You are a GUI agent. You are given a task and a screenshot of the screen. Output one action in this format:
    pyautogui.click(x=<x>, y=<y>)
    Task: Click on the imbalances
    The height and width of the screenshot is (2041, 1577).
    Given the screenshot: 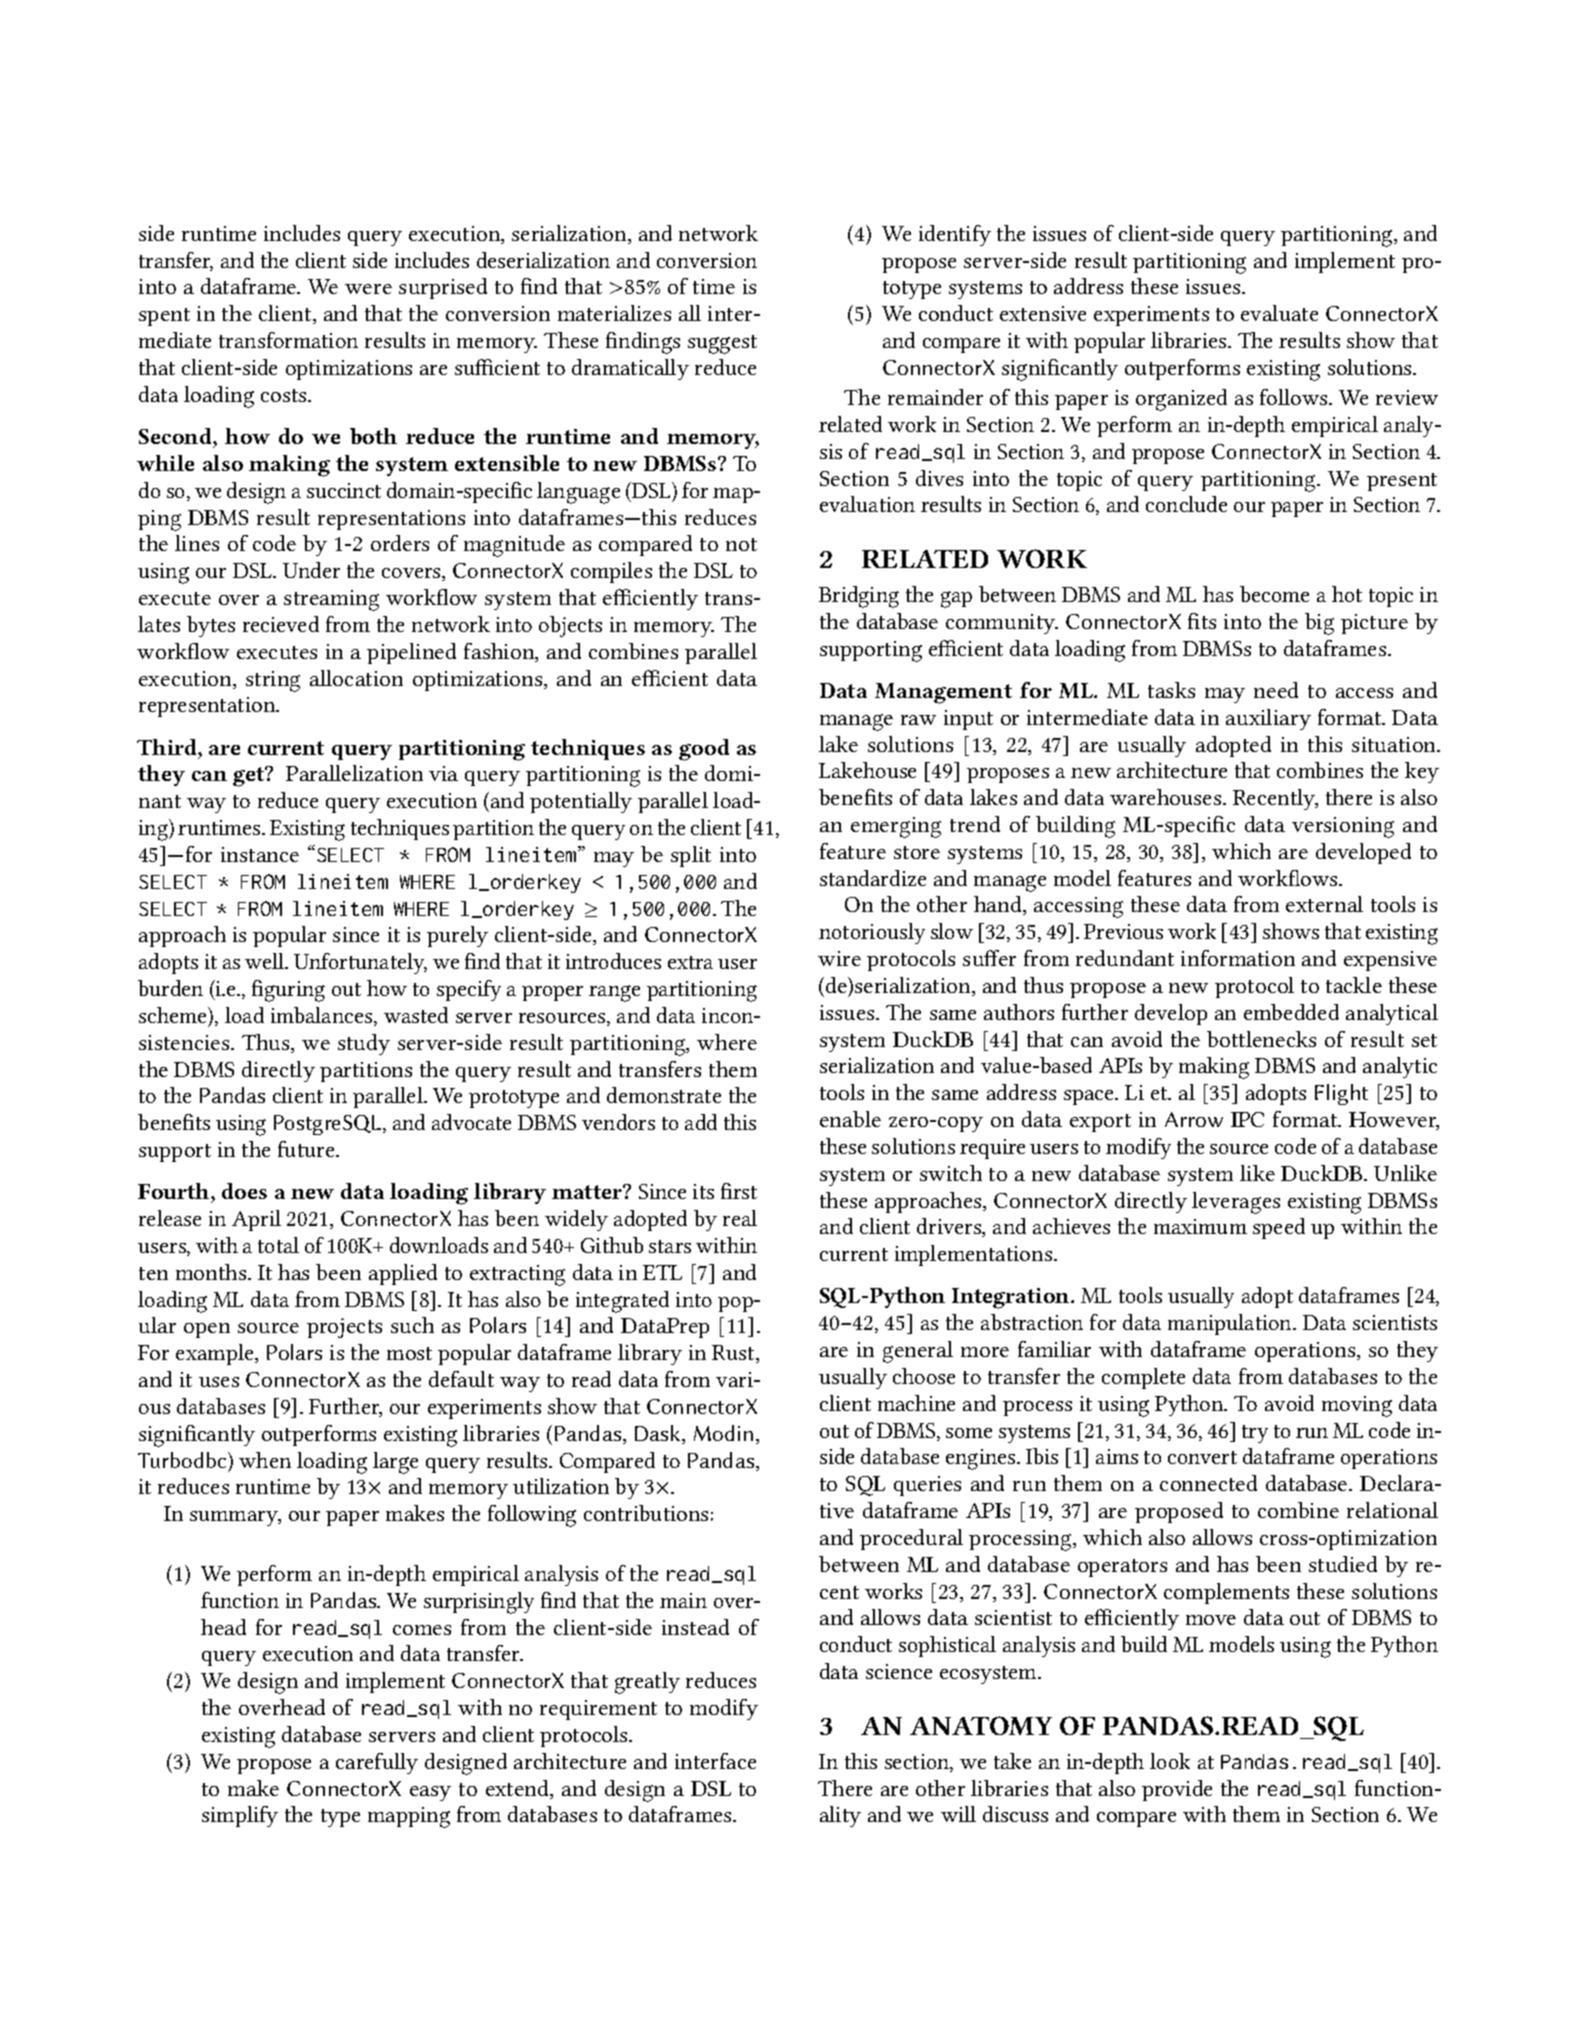 What is the action you would take?
    pyautogui.click(x=323, y=1016)
